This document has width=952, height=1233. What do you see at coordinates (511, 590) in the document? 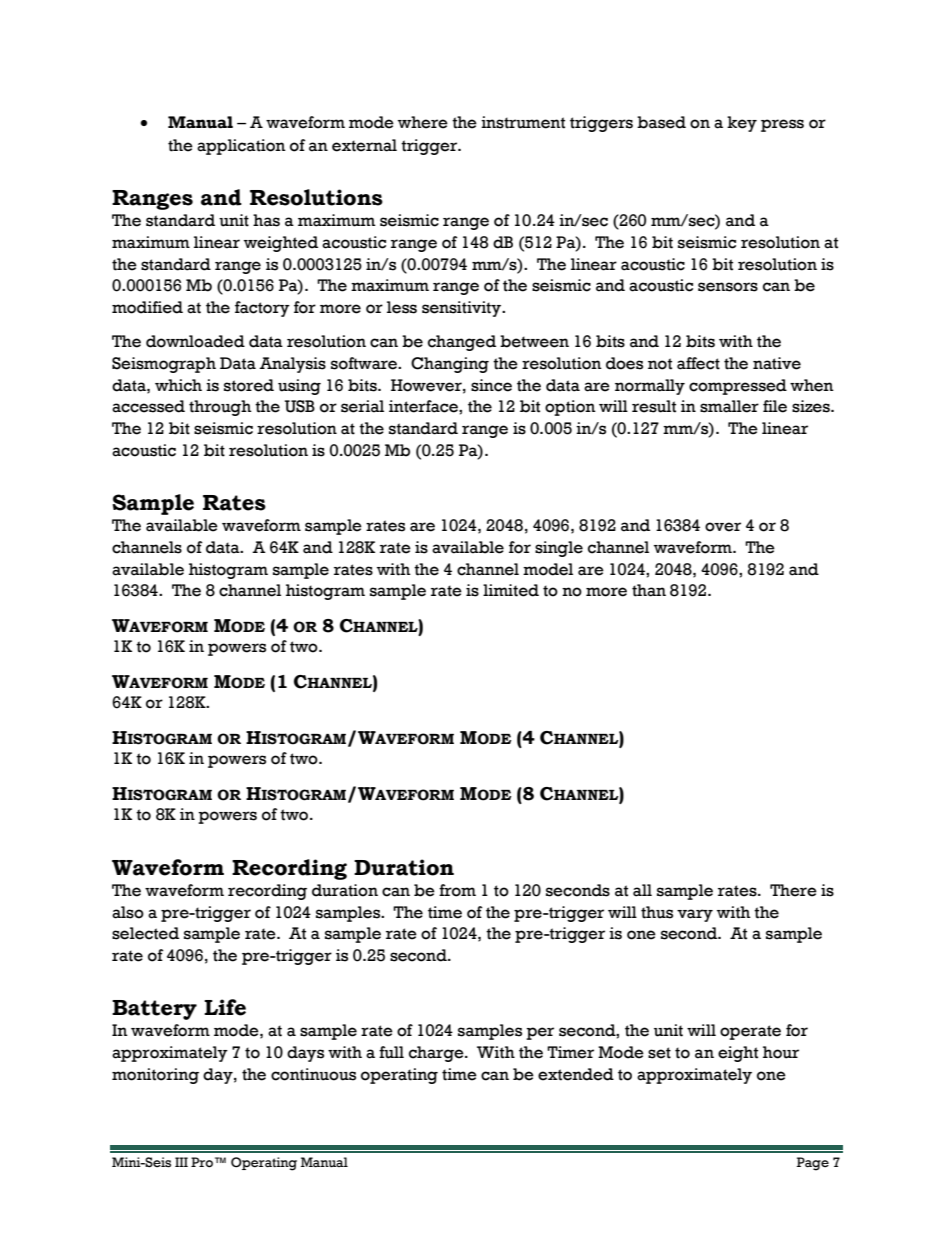
I see `limited` at bounding box center [511, 590].
